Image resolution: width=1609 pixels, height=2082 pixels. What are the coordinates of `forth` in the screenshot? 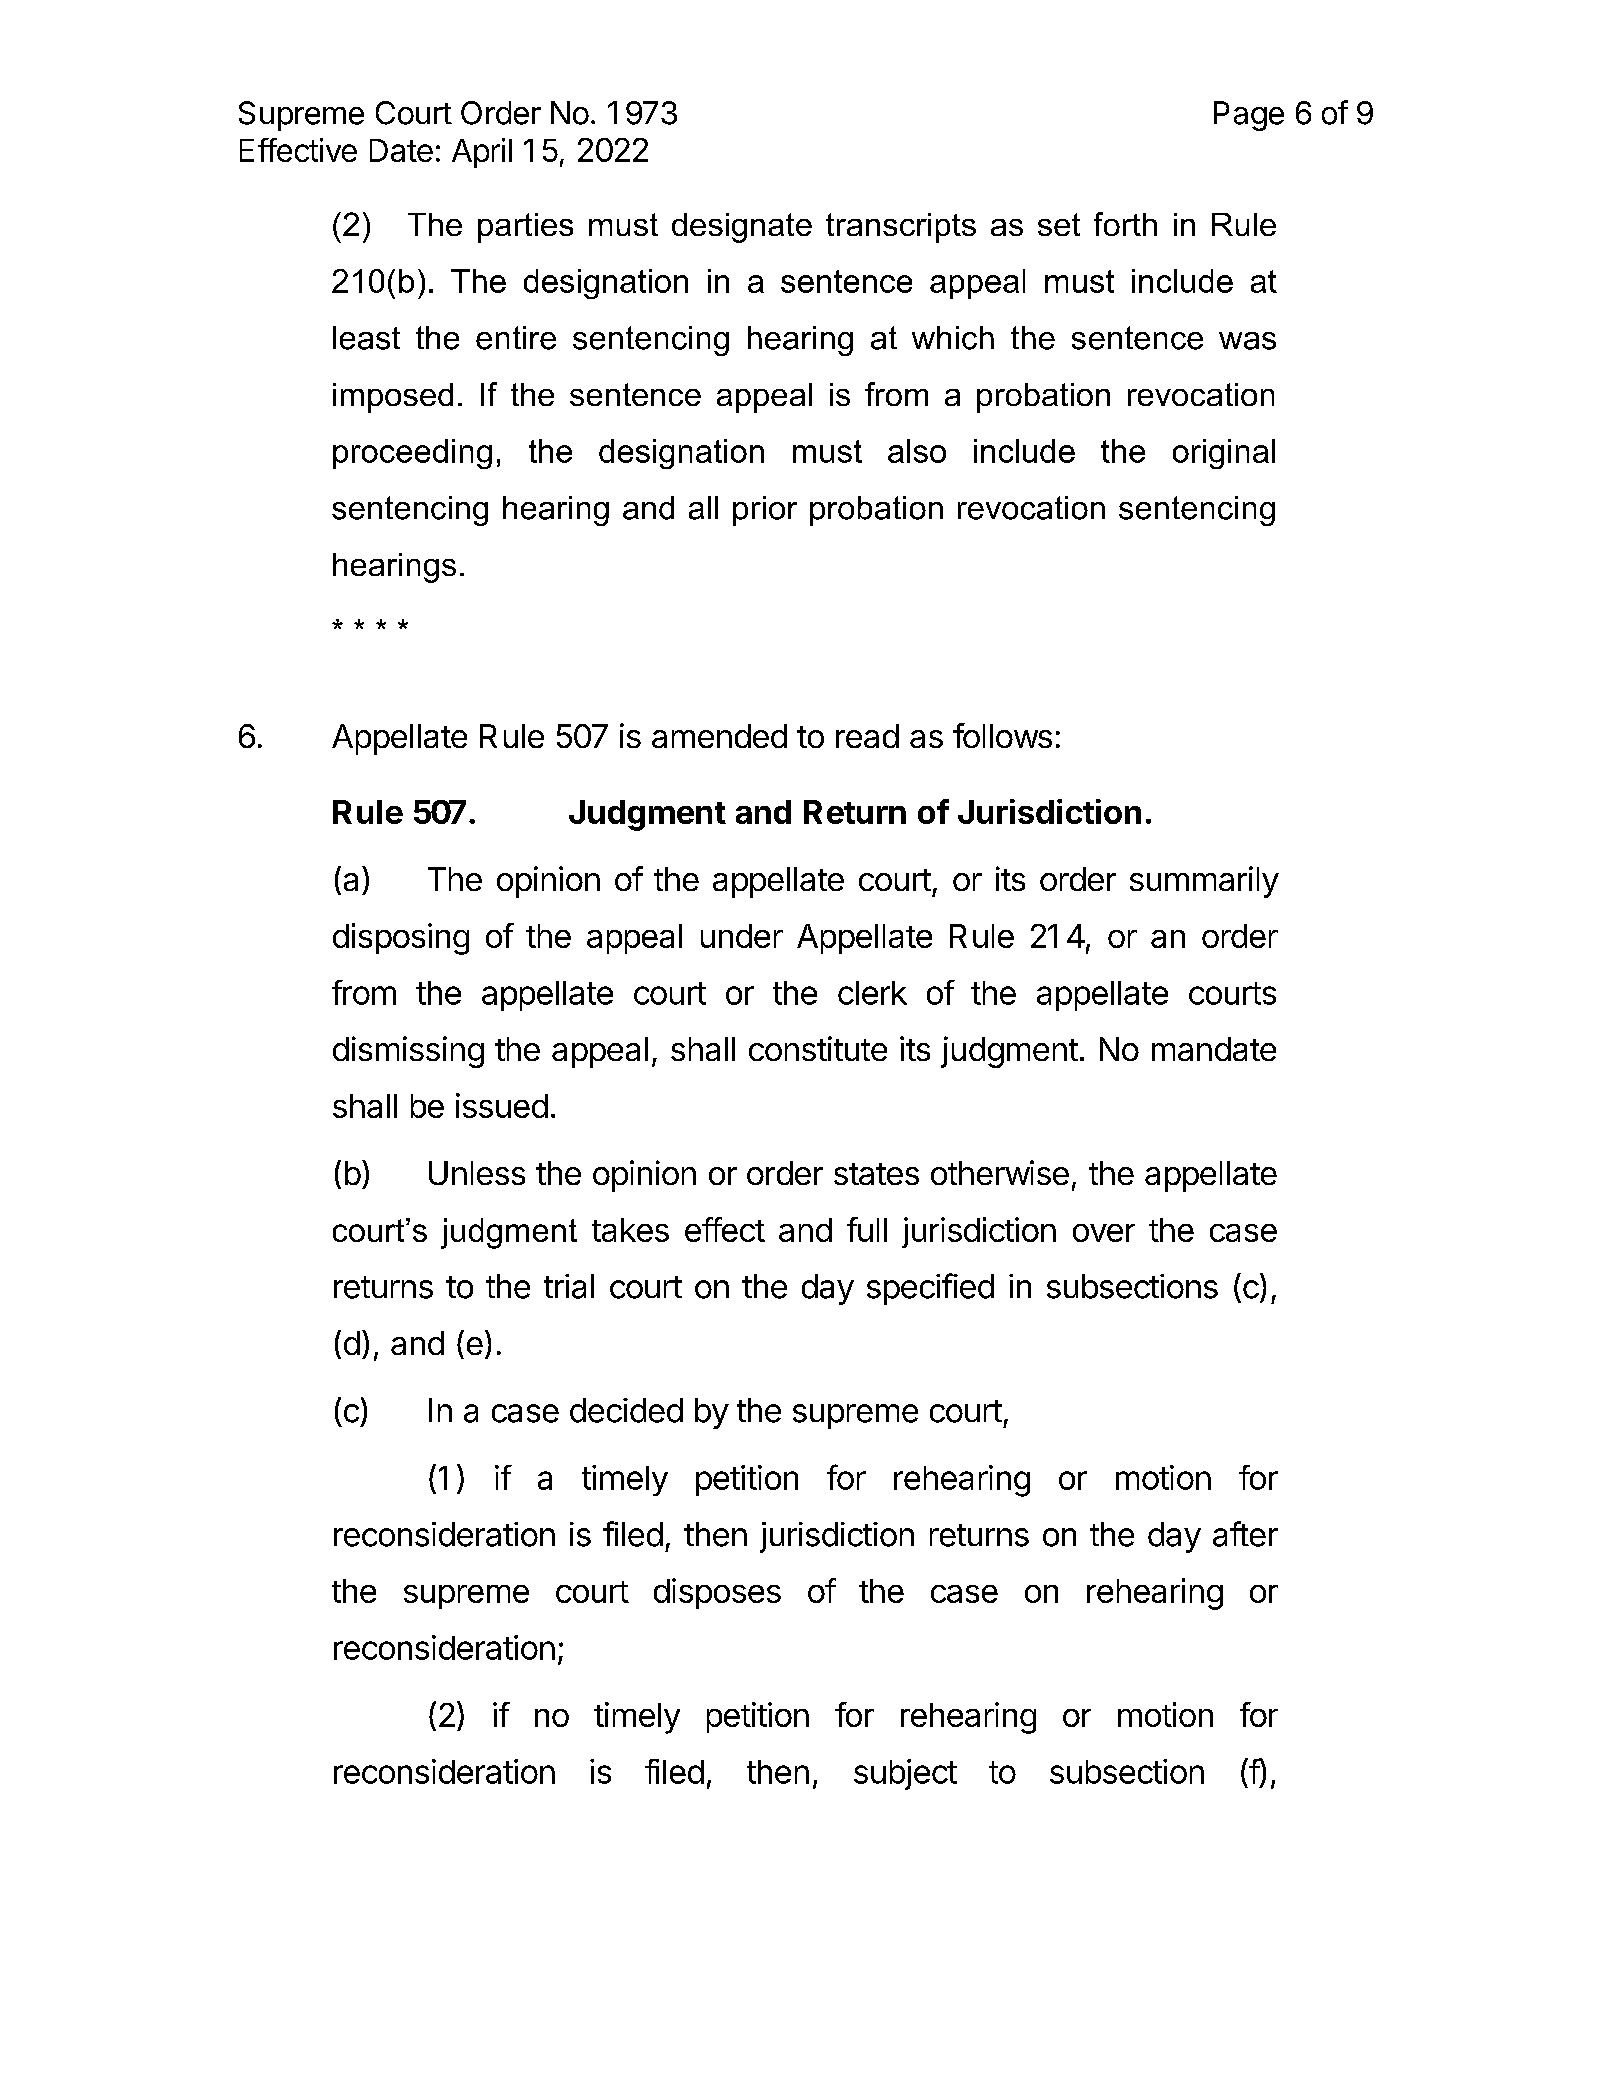 It's located at (1125, 224).
